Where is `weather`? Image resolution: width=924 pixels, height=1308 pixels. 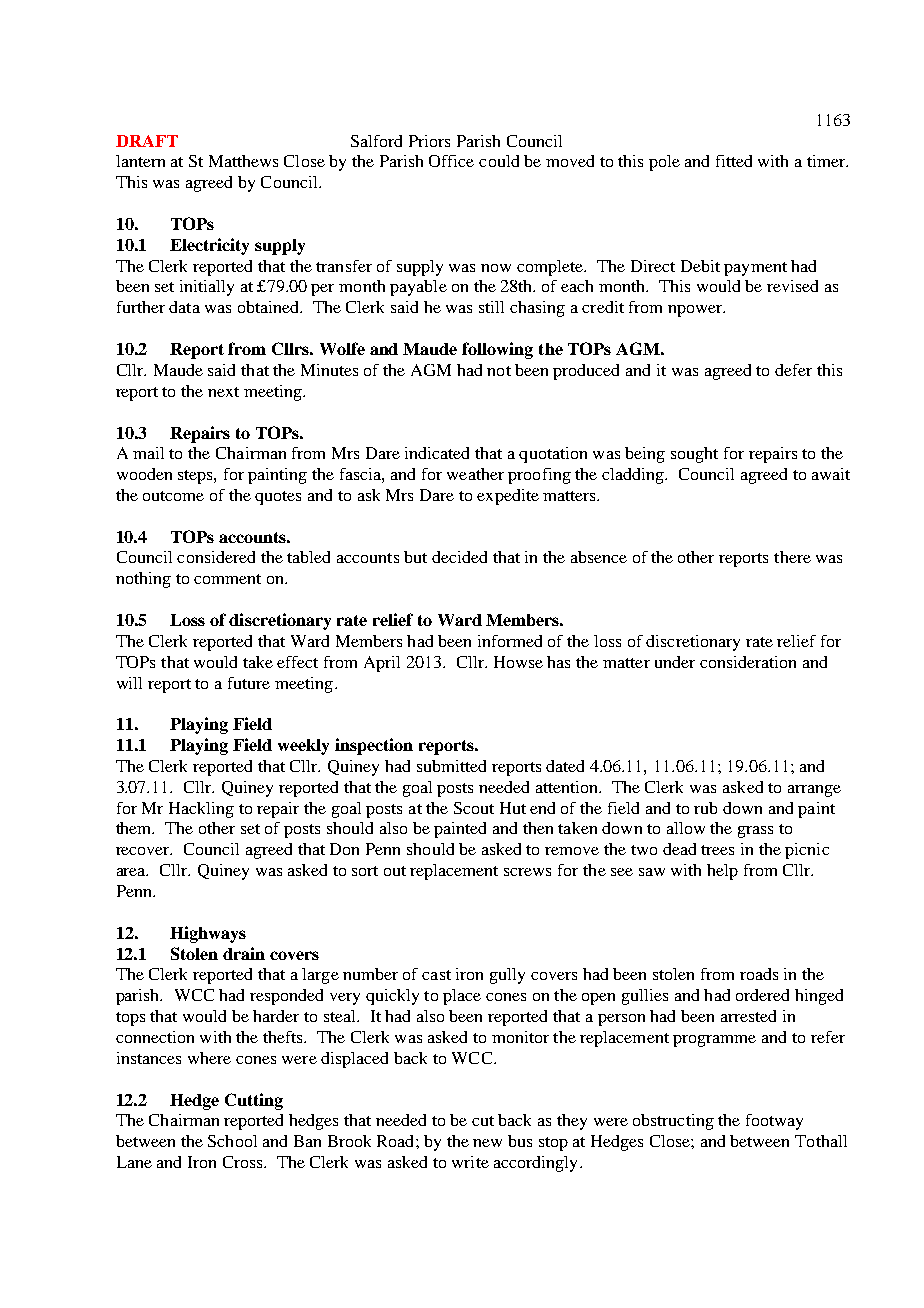
weather is located at coordinates (475, 474).
